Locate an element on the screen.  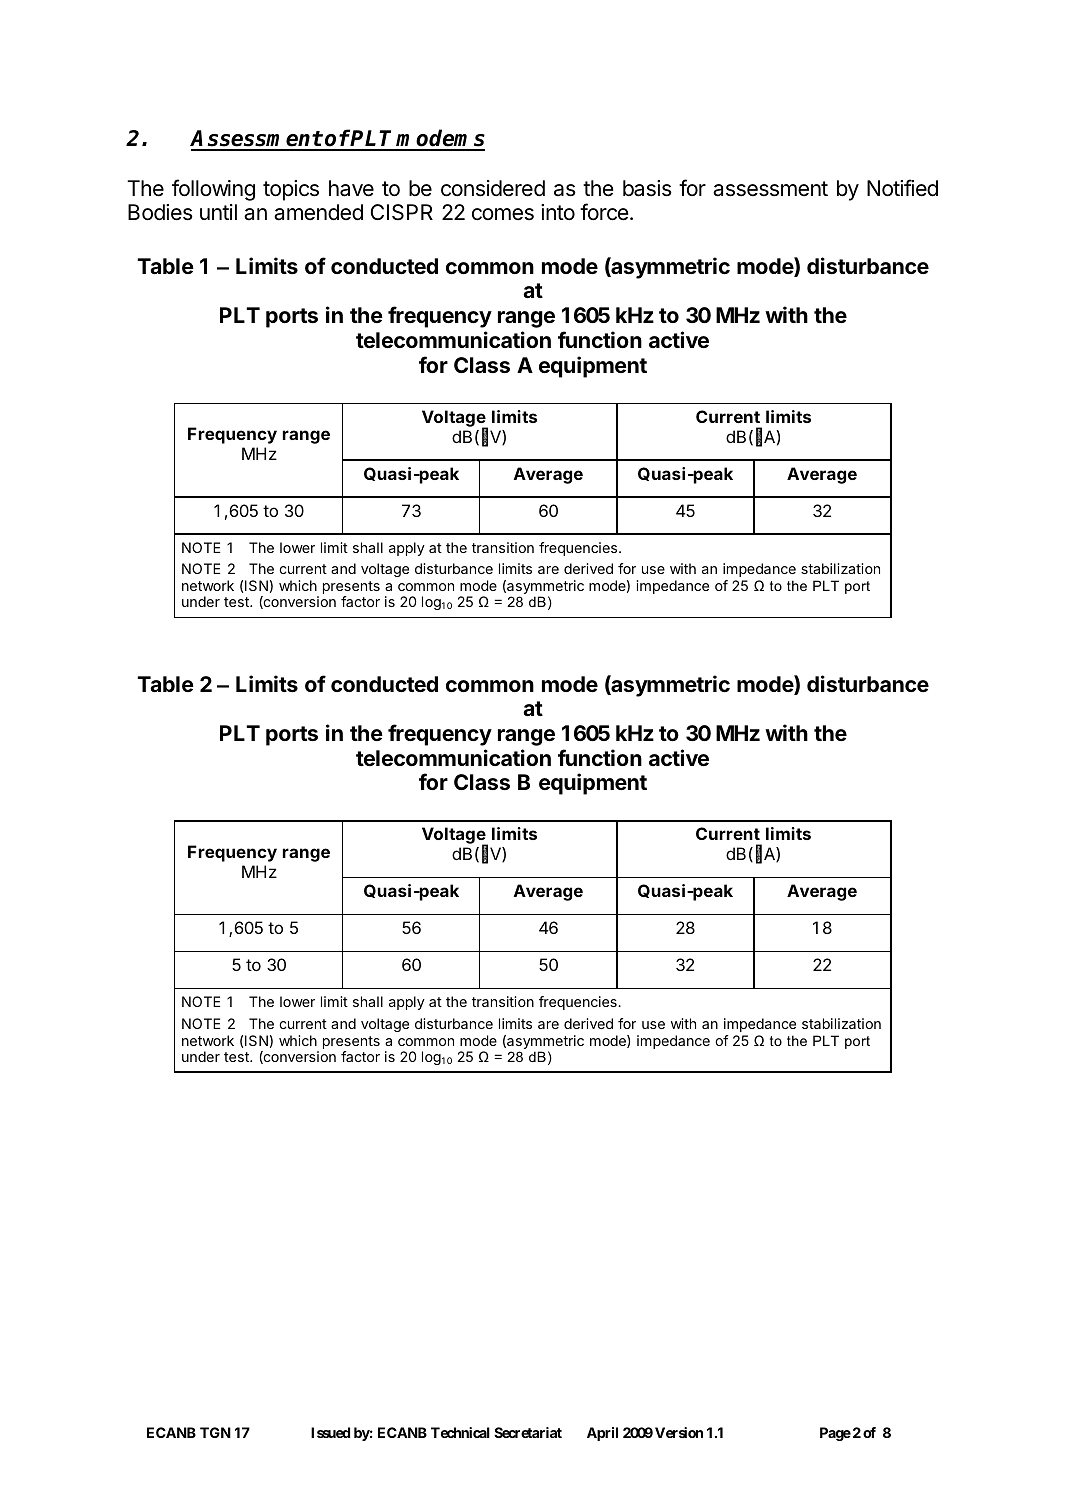
comes is located at coordinates (503, 214).
